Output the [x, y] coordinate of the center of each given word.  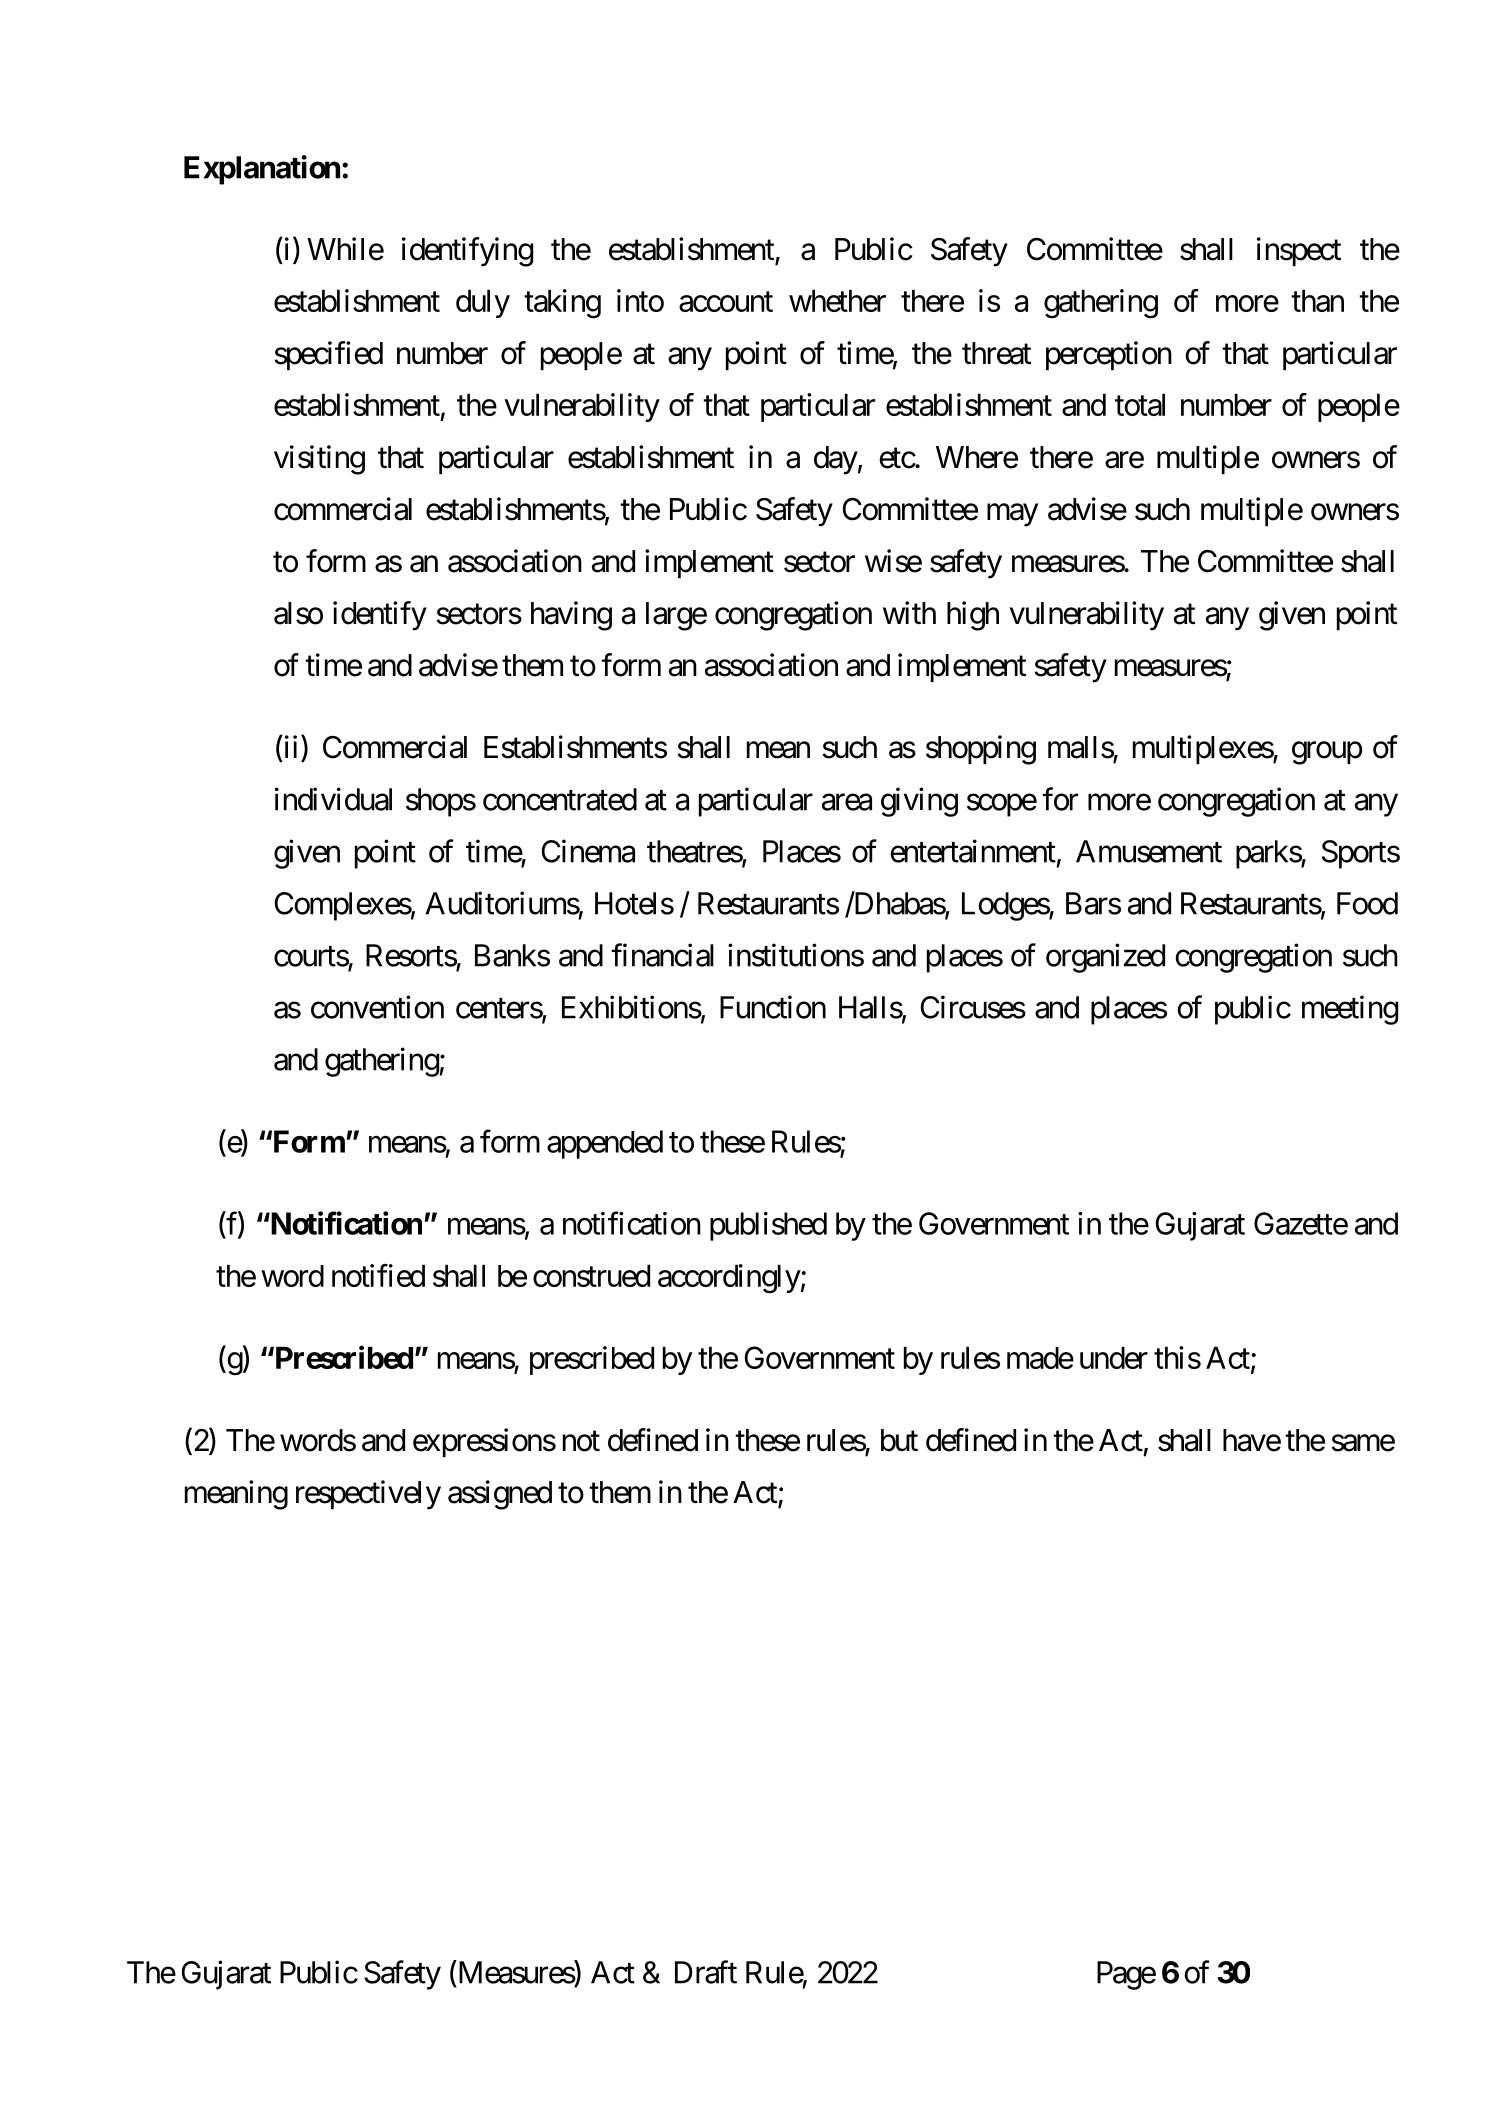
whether [837, 301]
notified [378, 1275]
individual [333, 799]
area [847, 802]
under [1114, 1358]
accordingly [729, 1279]
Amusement [1149, 851]
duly [483, 304]
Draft [706, 1972]
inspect [1299, 251]
